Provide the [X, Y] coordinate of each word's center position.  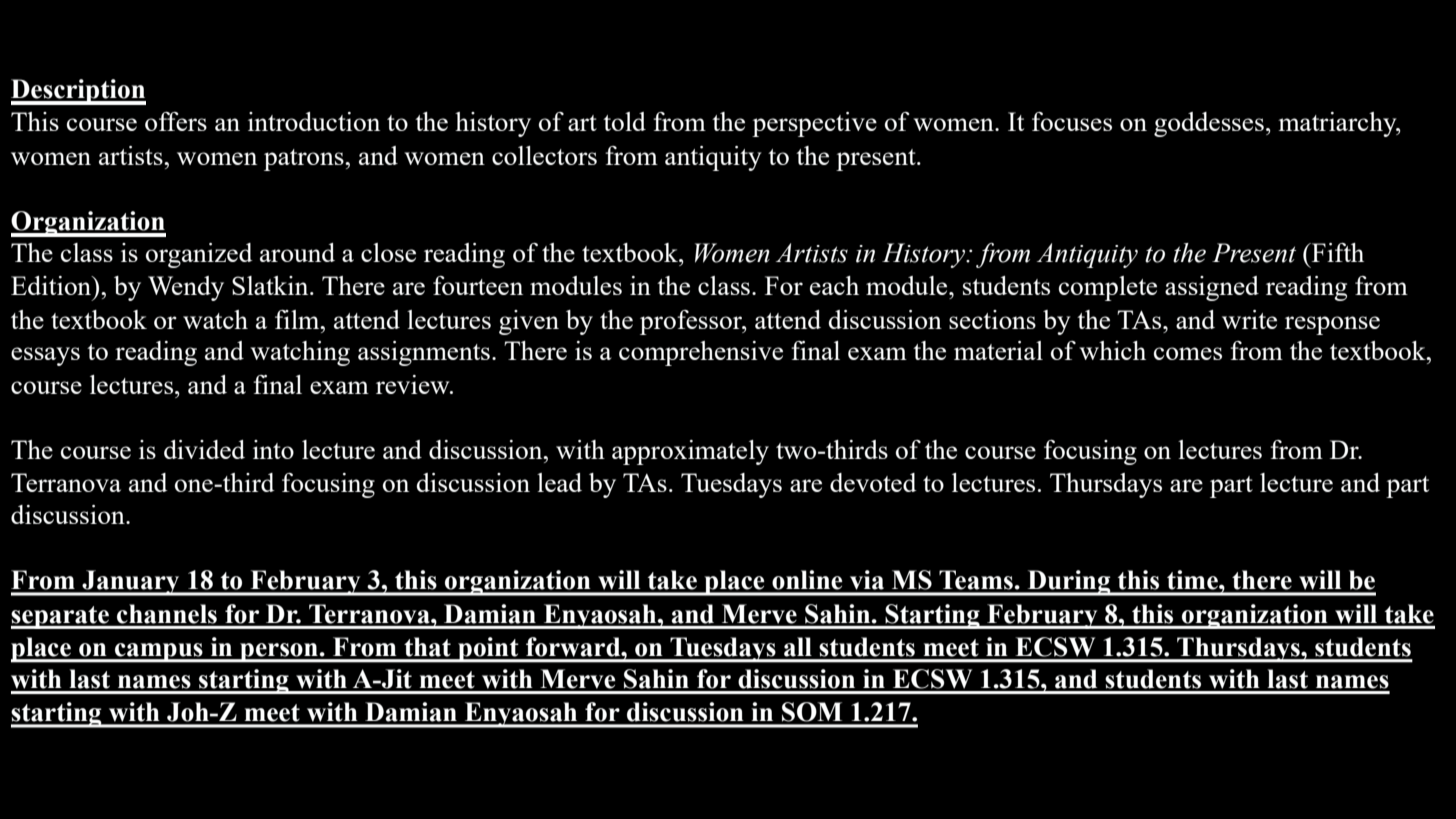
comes [1188, 353]
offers [176, 121]
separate [61, 617]
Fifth [1336, 252]
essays [45, 356]
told [624, 121]
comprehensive [701, 353]
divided [204, 449]
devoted [873, 482]
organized [199, 255]
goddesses [1209, 124]
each [834, 285]
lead [559, 482]
